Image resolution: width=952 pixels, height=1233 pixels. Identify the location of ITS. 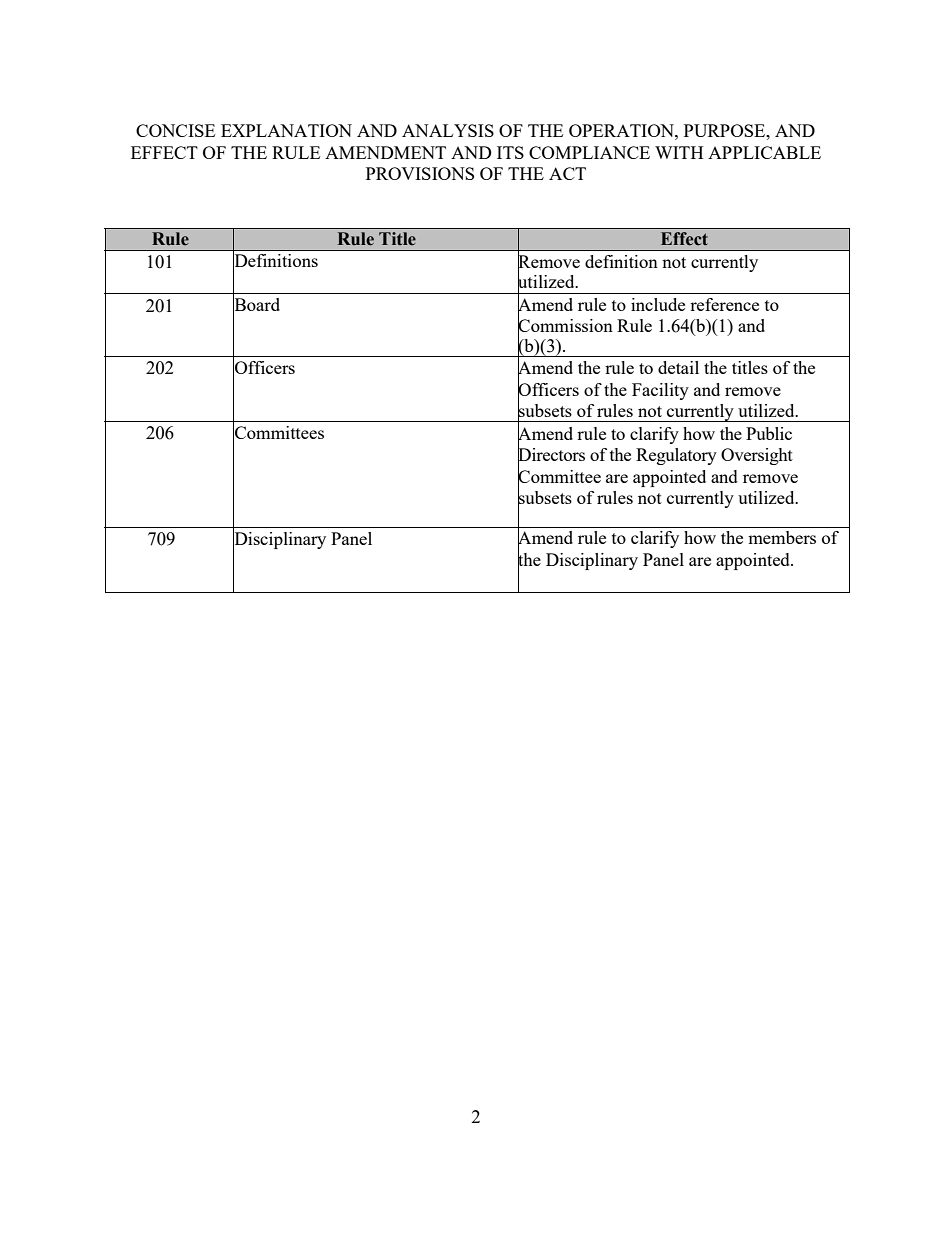
(510, 152).
